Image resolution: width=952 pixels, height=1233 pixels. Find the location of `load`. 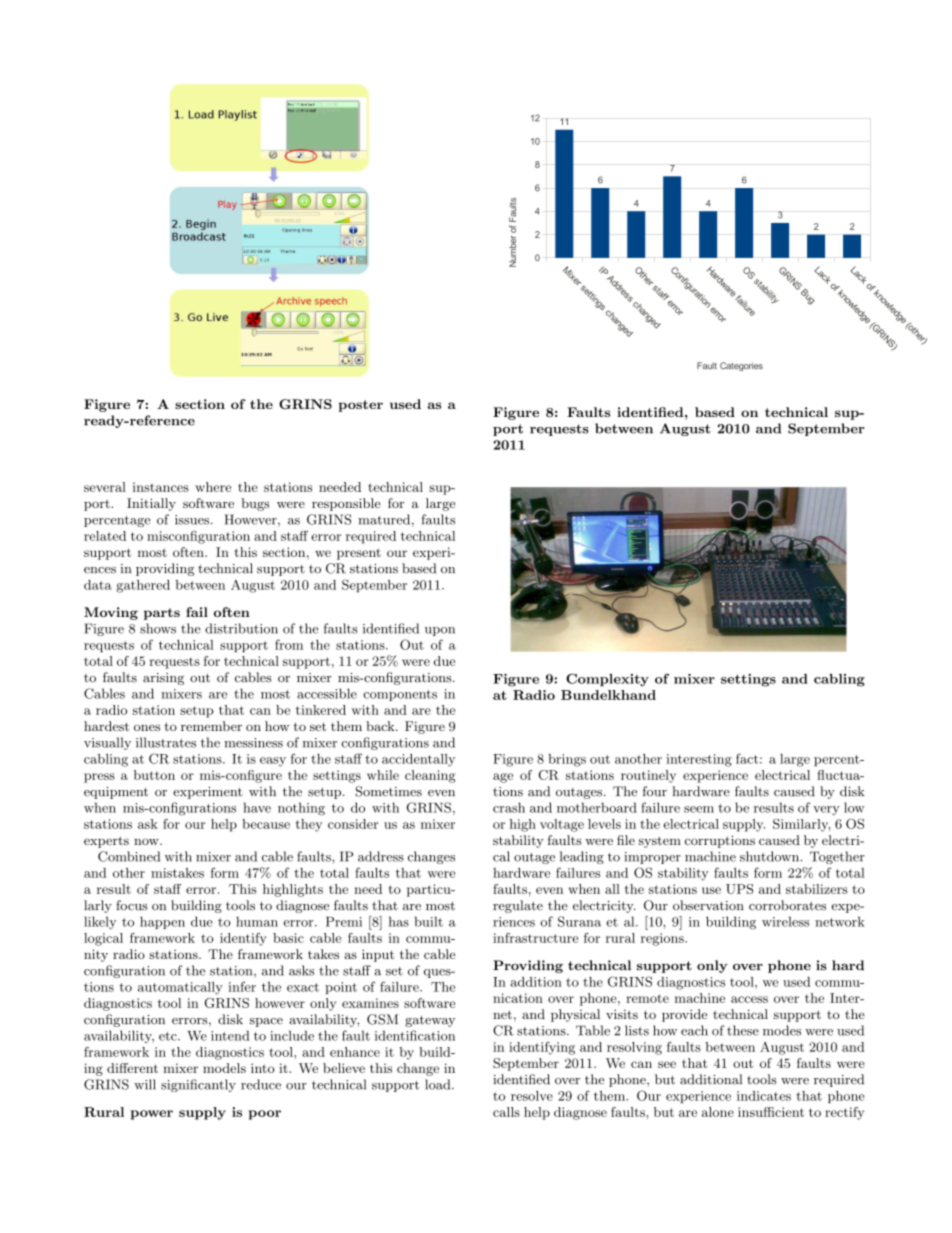

load is located at coordinates (439, 1084).
